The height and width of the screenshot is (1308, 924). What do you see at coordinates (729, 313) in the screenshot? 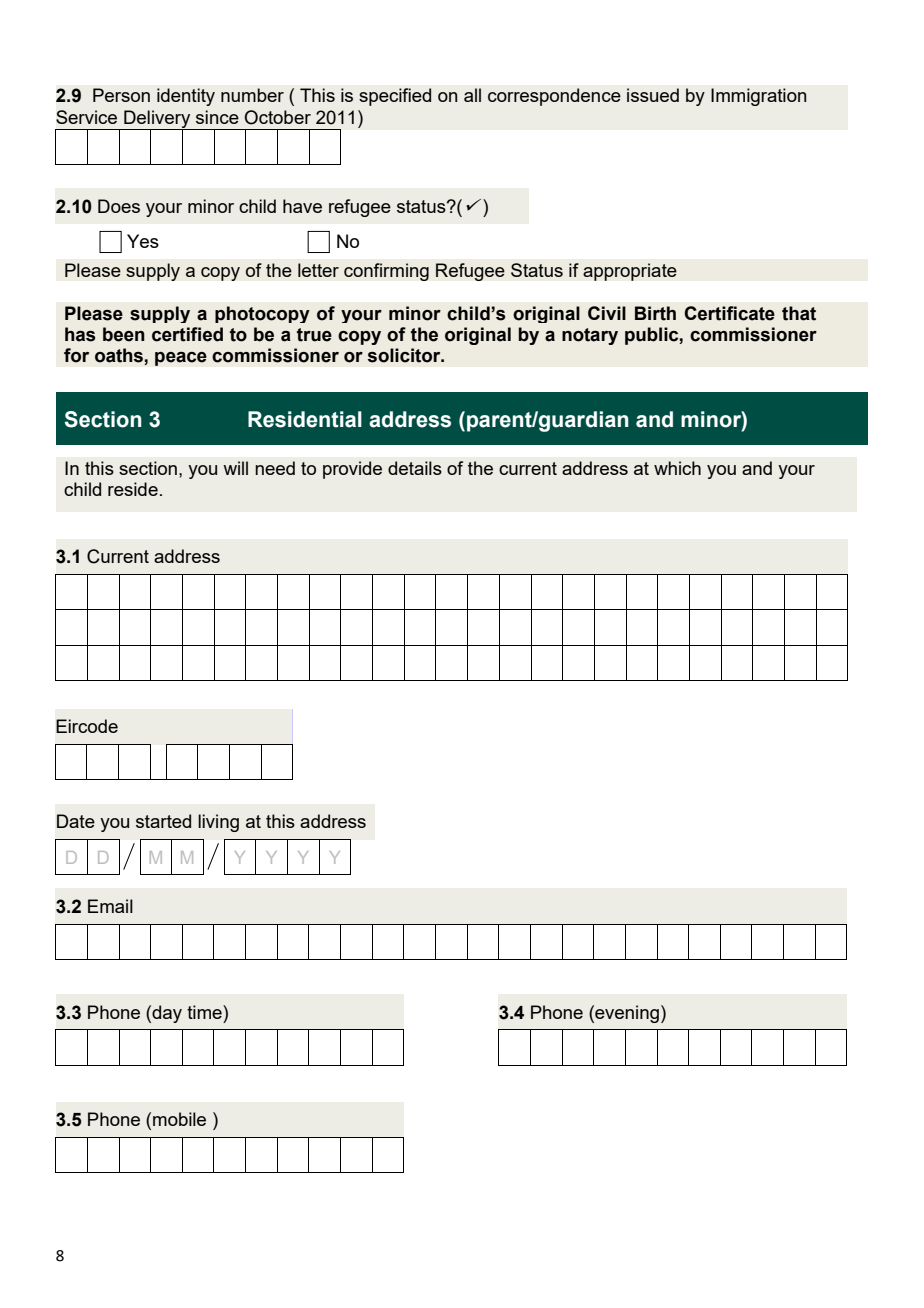
I see `Certificate` at bounding box center [729, 313].
